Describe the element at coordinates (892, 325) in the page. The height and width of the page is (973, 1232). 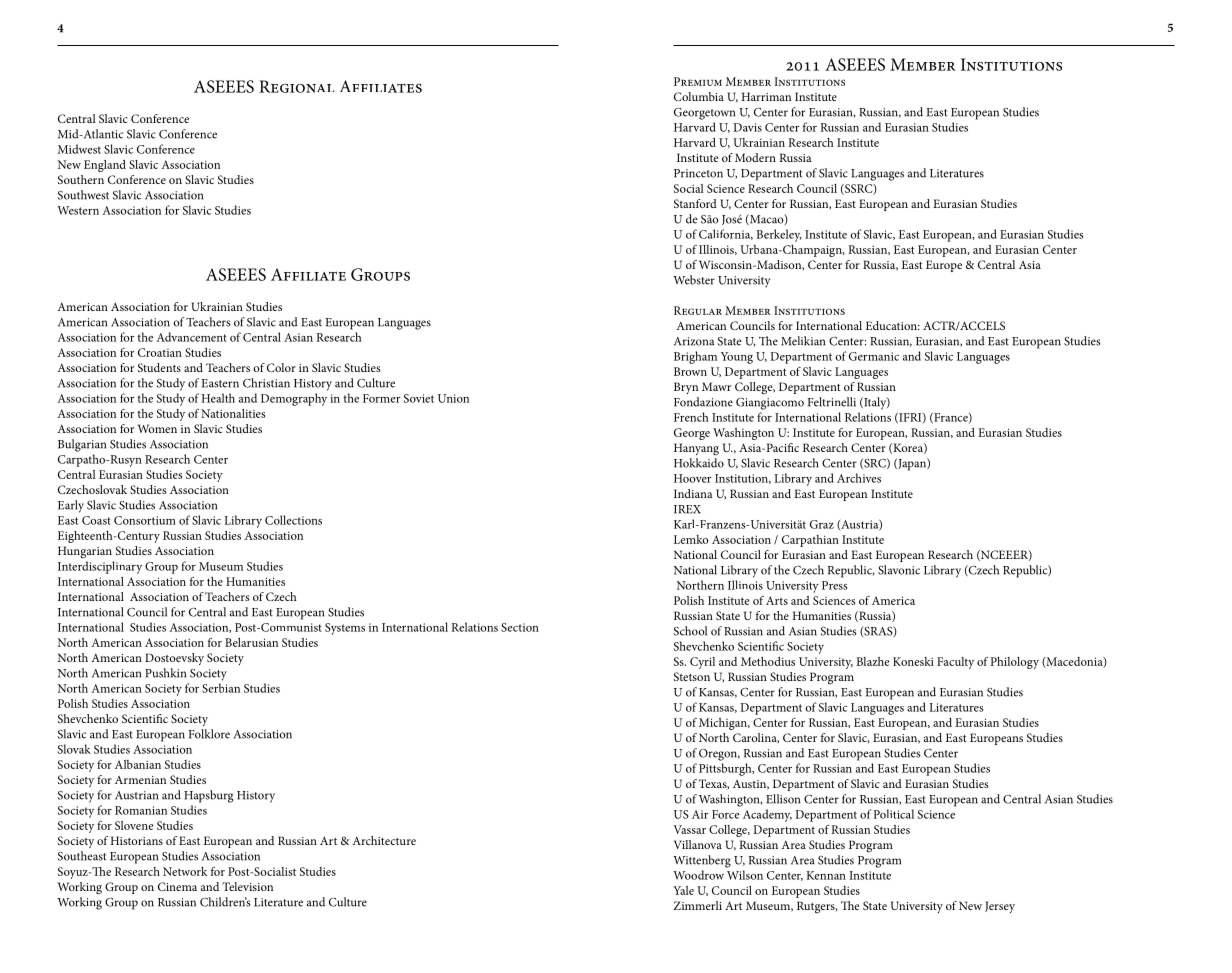
I see `Education` at that location.
